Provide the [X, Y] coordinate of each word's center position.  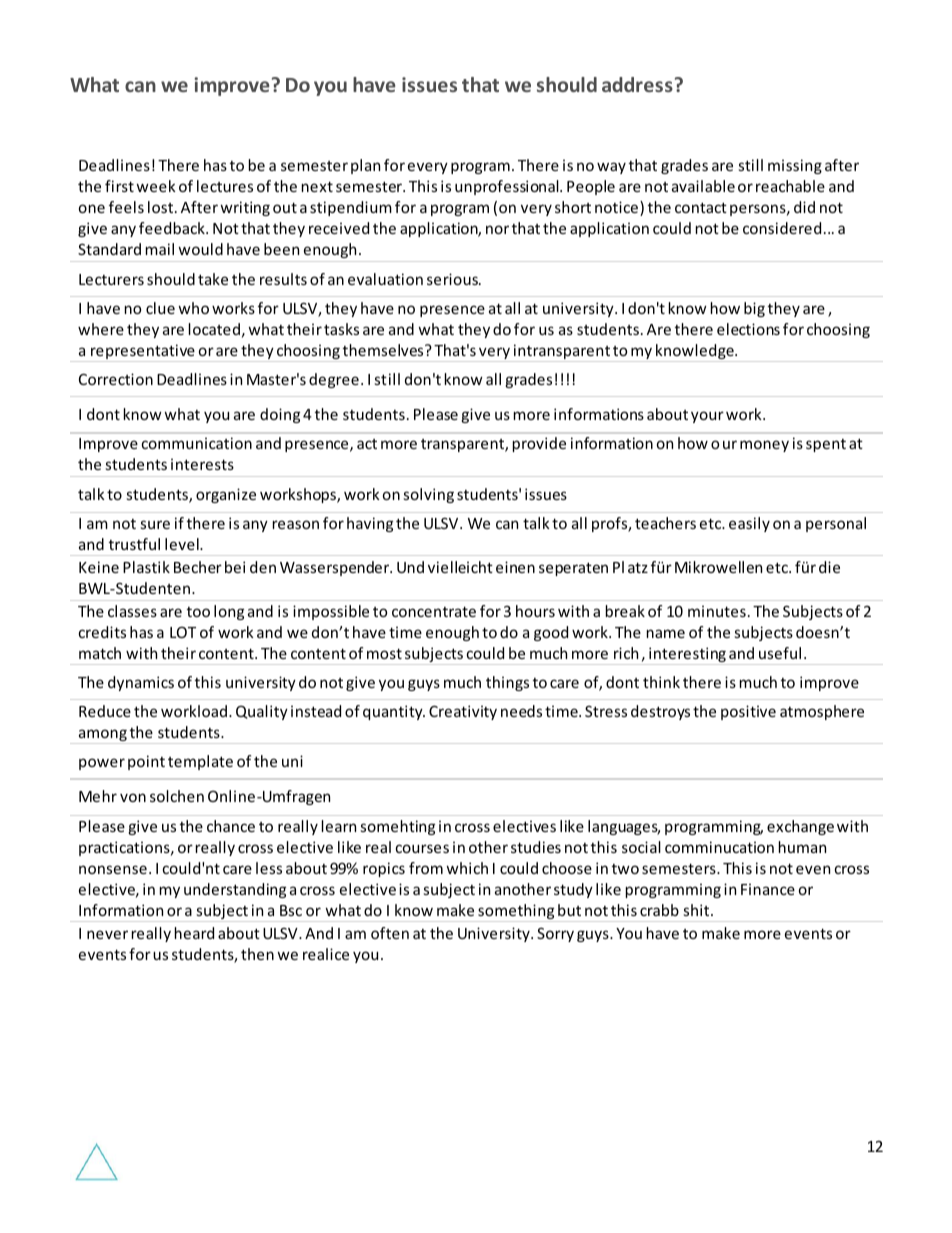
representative [143, 353]
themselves [384, 350]
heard [194, 933]
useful [780, 653]
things [507, 683]
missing [795, 166]
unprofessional [508, 187]
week [156, 186]
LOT [183, 632]
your [707, 417]
